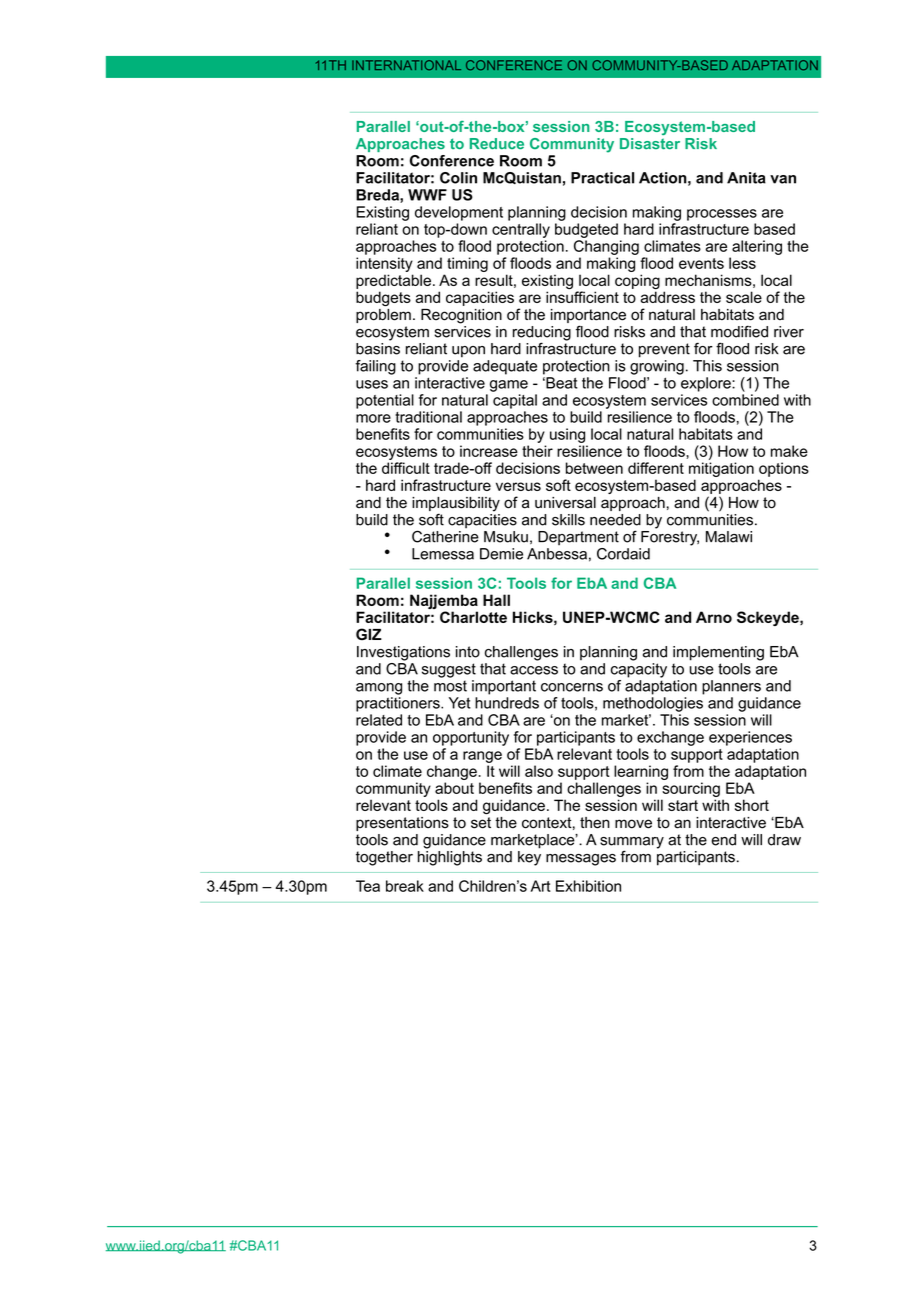 This screenshot has width=924, height=1308. I want to click on Investigations, so click(403, 653).
